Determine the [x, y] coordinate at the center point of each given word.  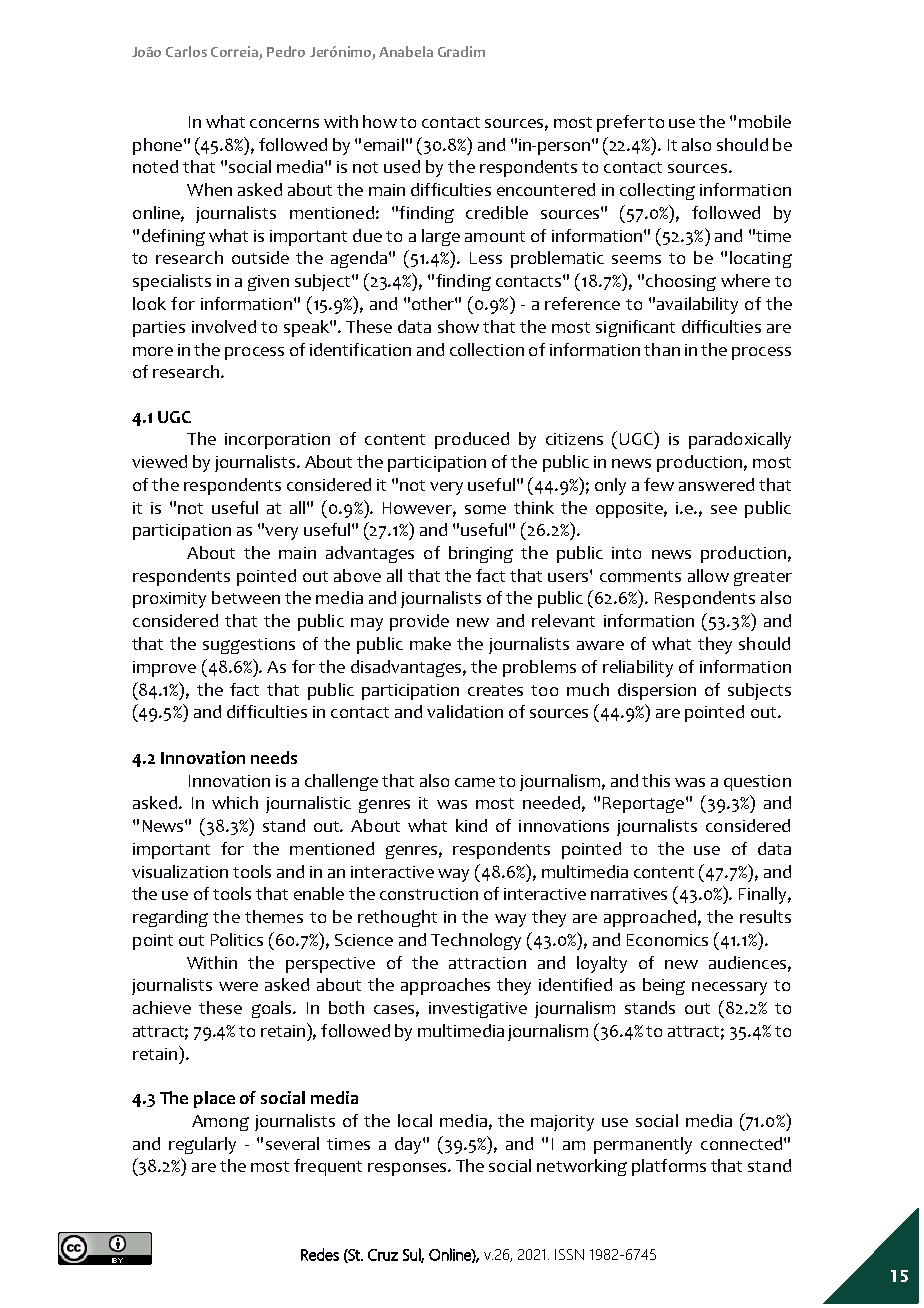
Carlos [186, 51]
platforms [669, 1167]
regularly [202, 1145]
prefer [621, 123]
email [384, 144]
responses [408, 1169]
